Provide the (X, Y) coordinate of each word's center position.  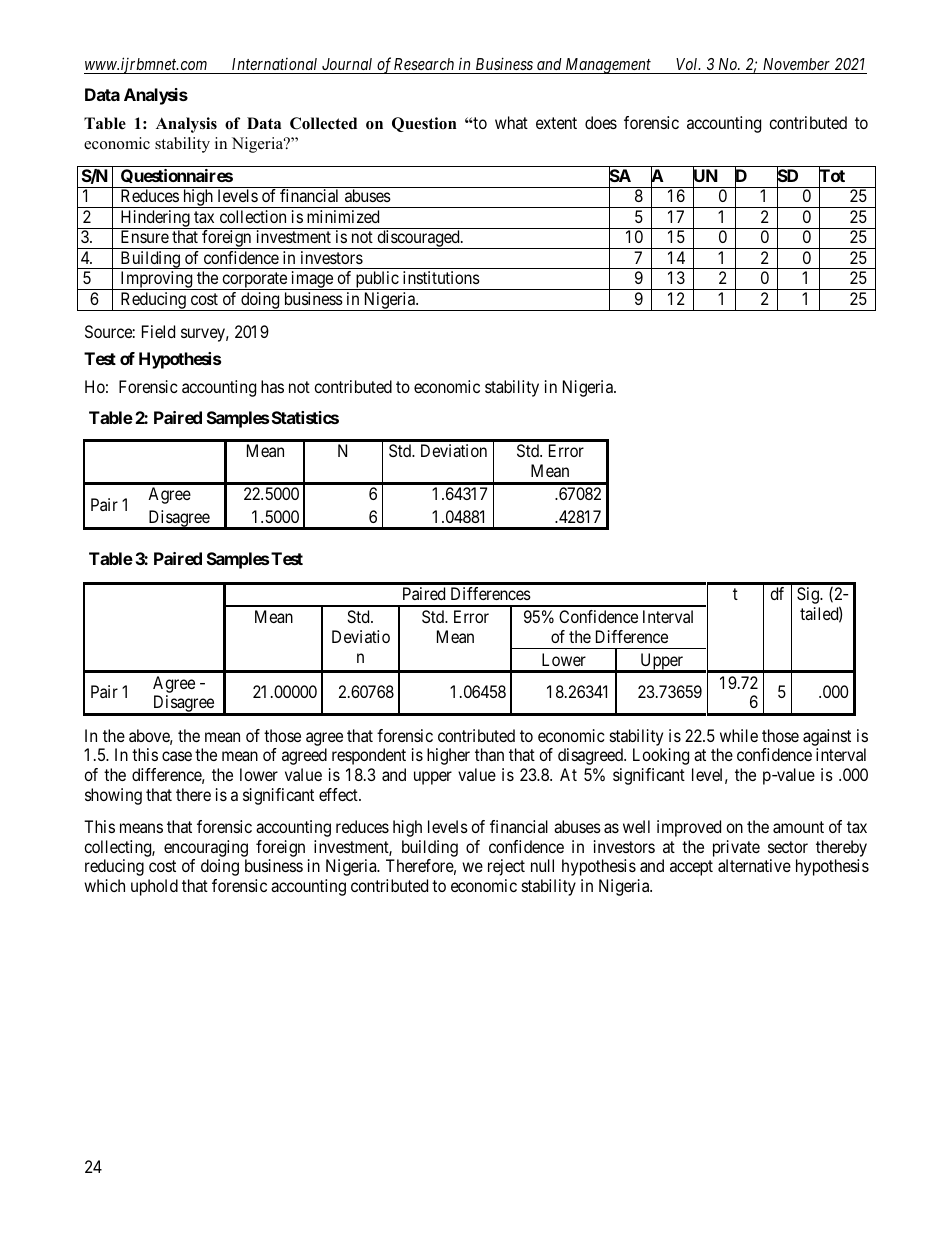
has (272, 386)
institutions (441, 277)
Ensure (145, 236)
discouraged (418, 239)
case (177, 756)
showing (113, 796)
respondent (369, 756)
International (274, 64)
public (377, 280)
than (489, 754)
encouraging (206, 850)
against (827, 739)
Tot (832, 177)
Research (424, 64)
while (739, 735)
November (796, 66)
